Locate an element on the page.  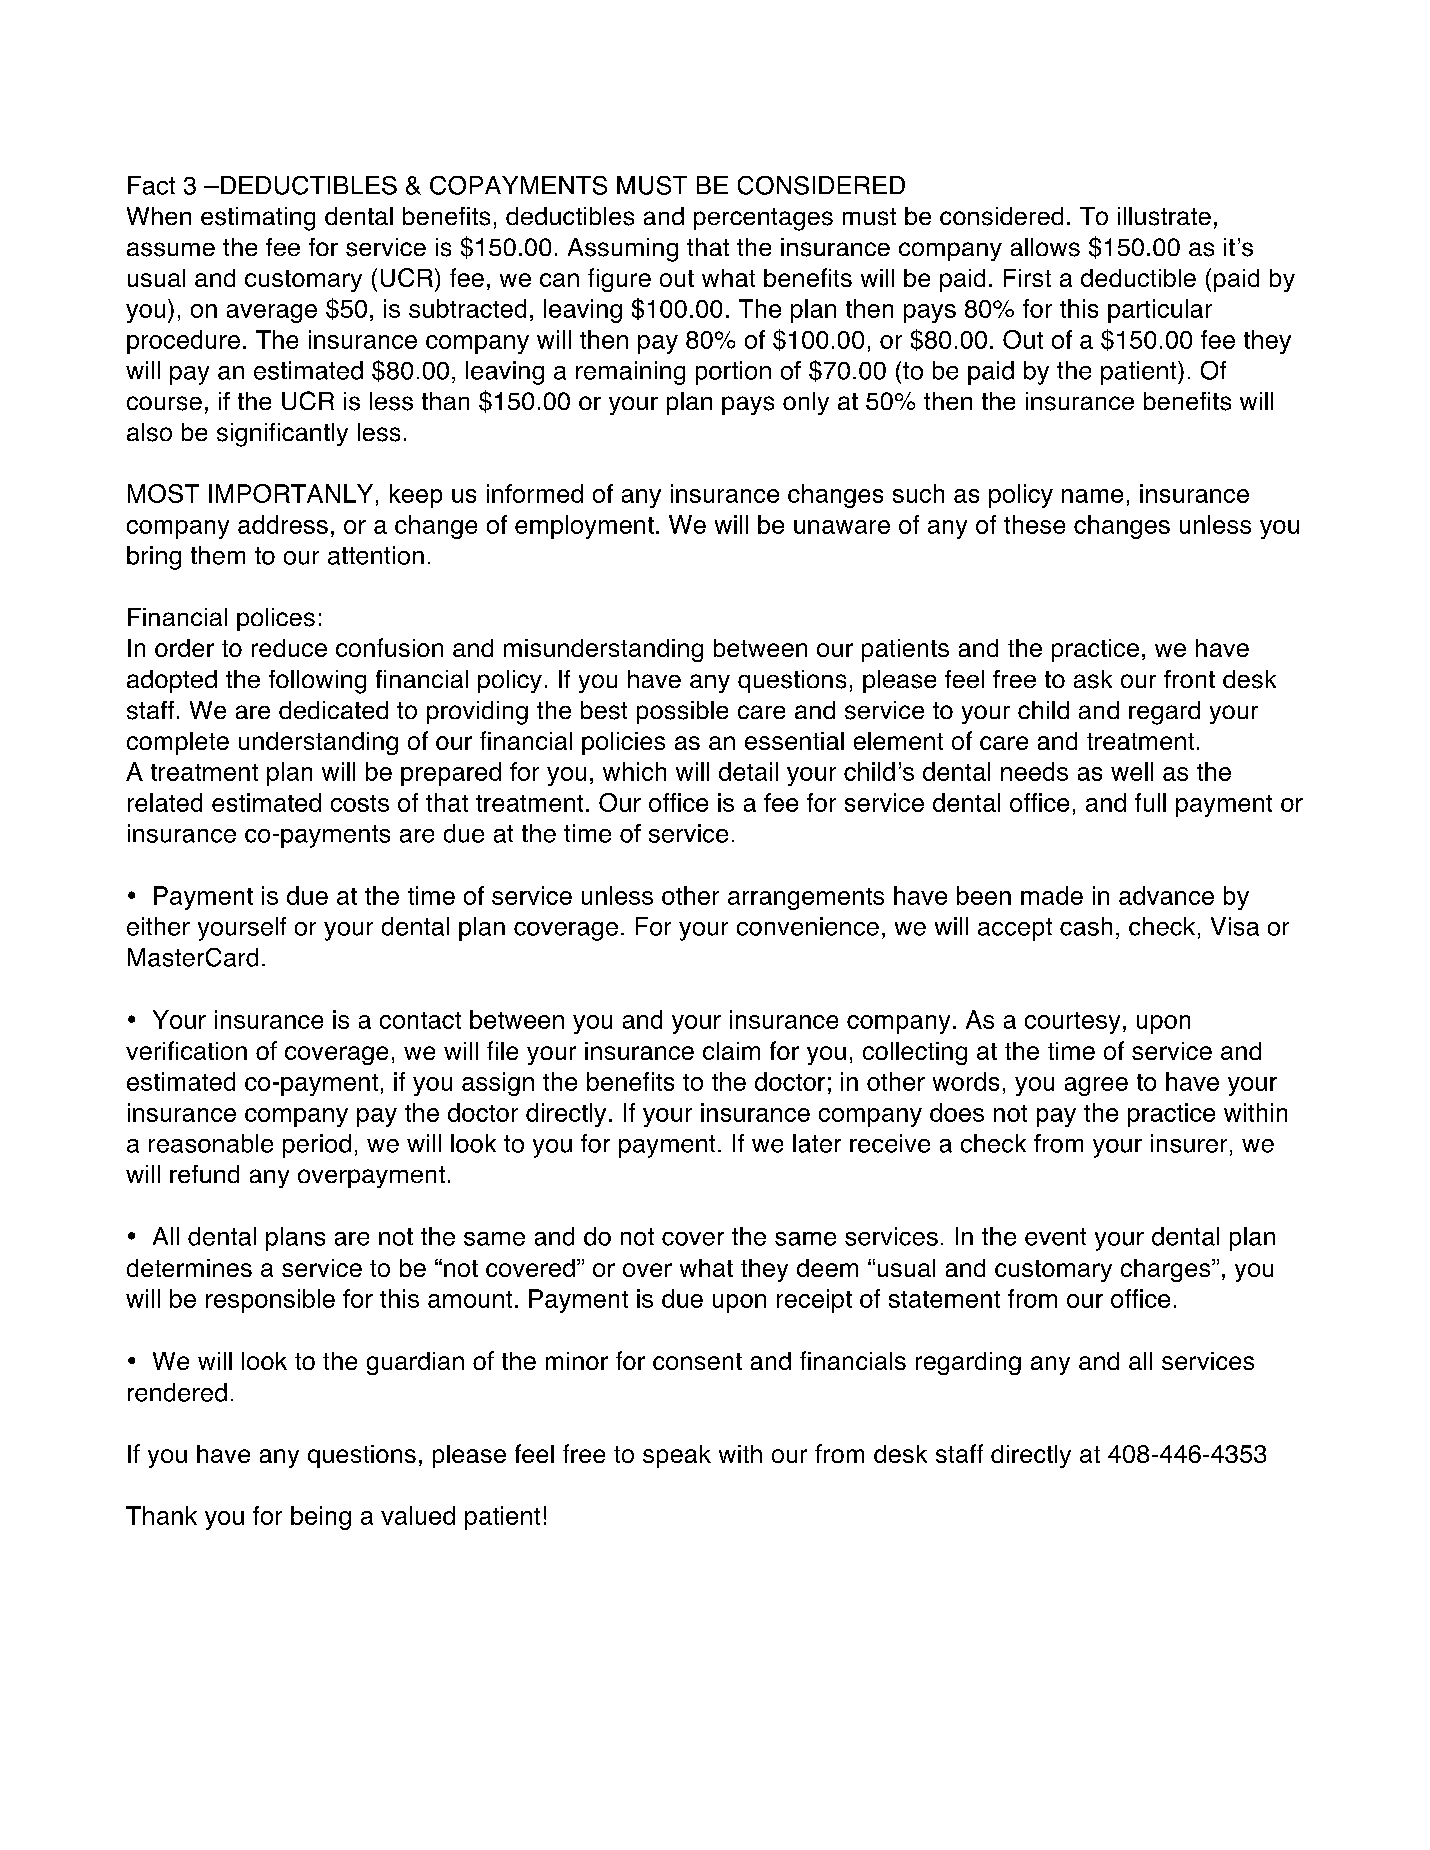
estimating is located at coordinates (258, 219).
